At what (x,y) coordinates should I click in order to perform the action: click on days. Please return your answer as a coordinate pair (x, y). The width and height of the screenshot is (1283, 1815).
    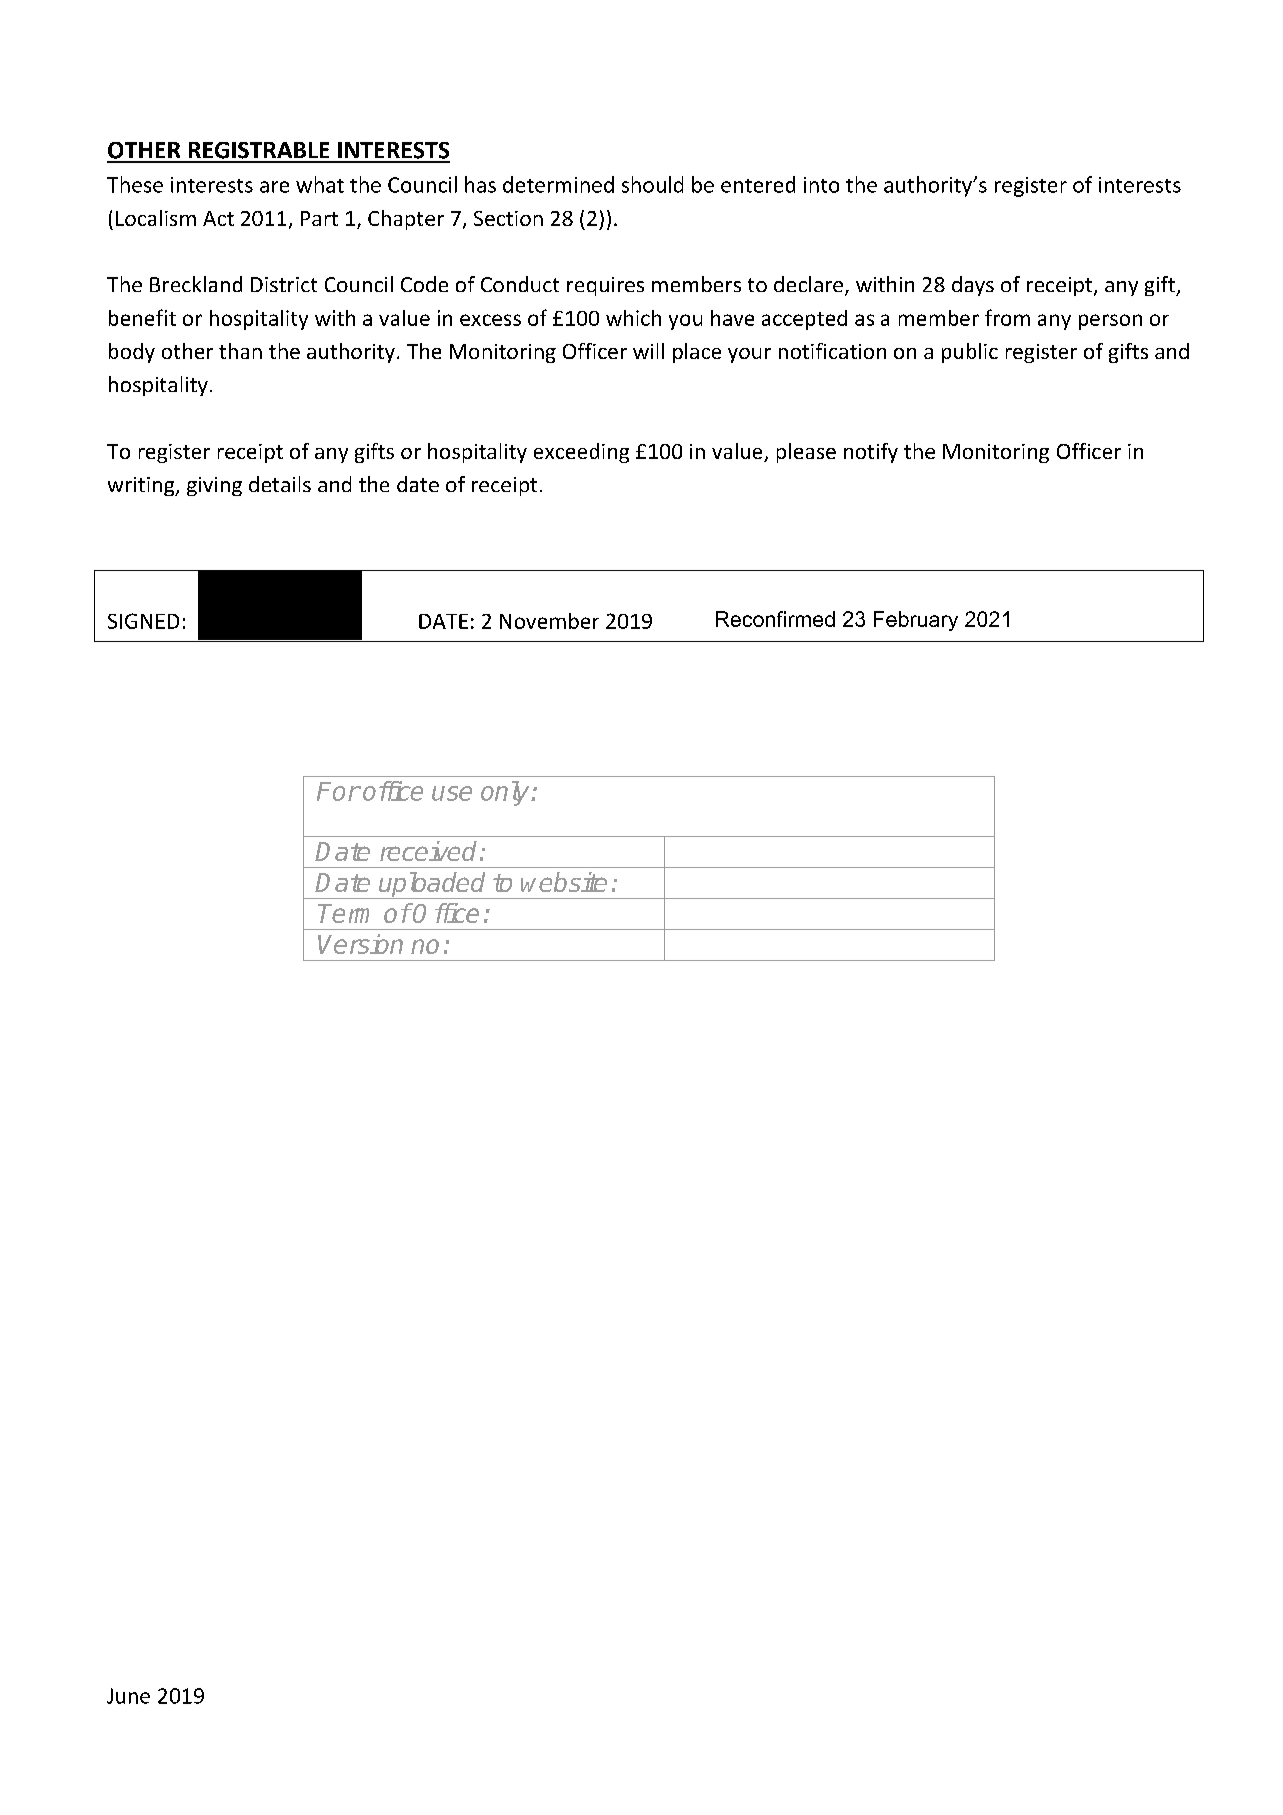
    Looking at the image, I should click on (973, 286).
